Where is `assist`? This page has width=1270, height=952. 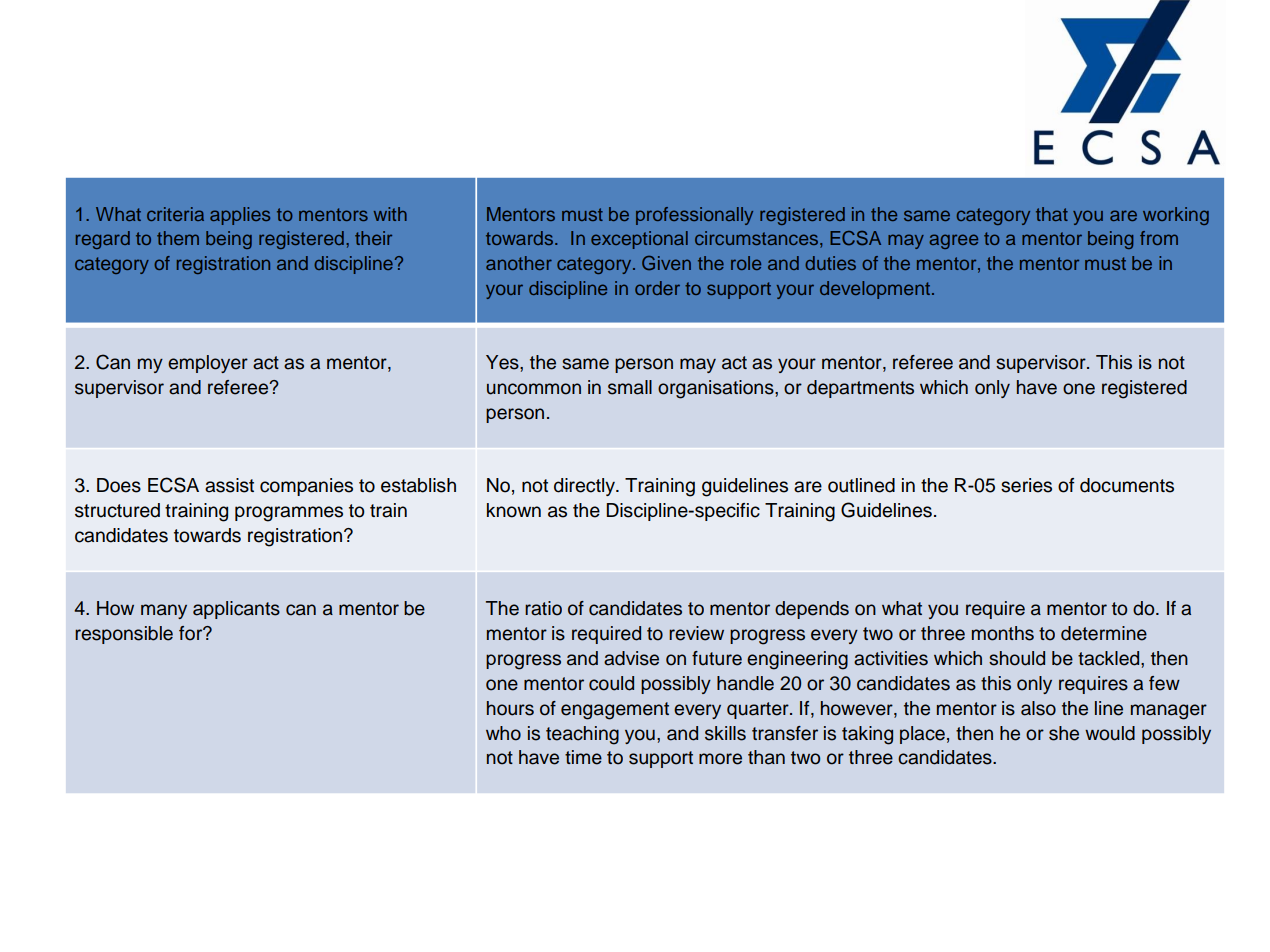
assist is located at coordinates (229, 485).
